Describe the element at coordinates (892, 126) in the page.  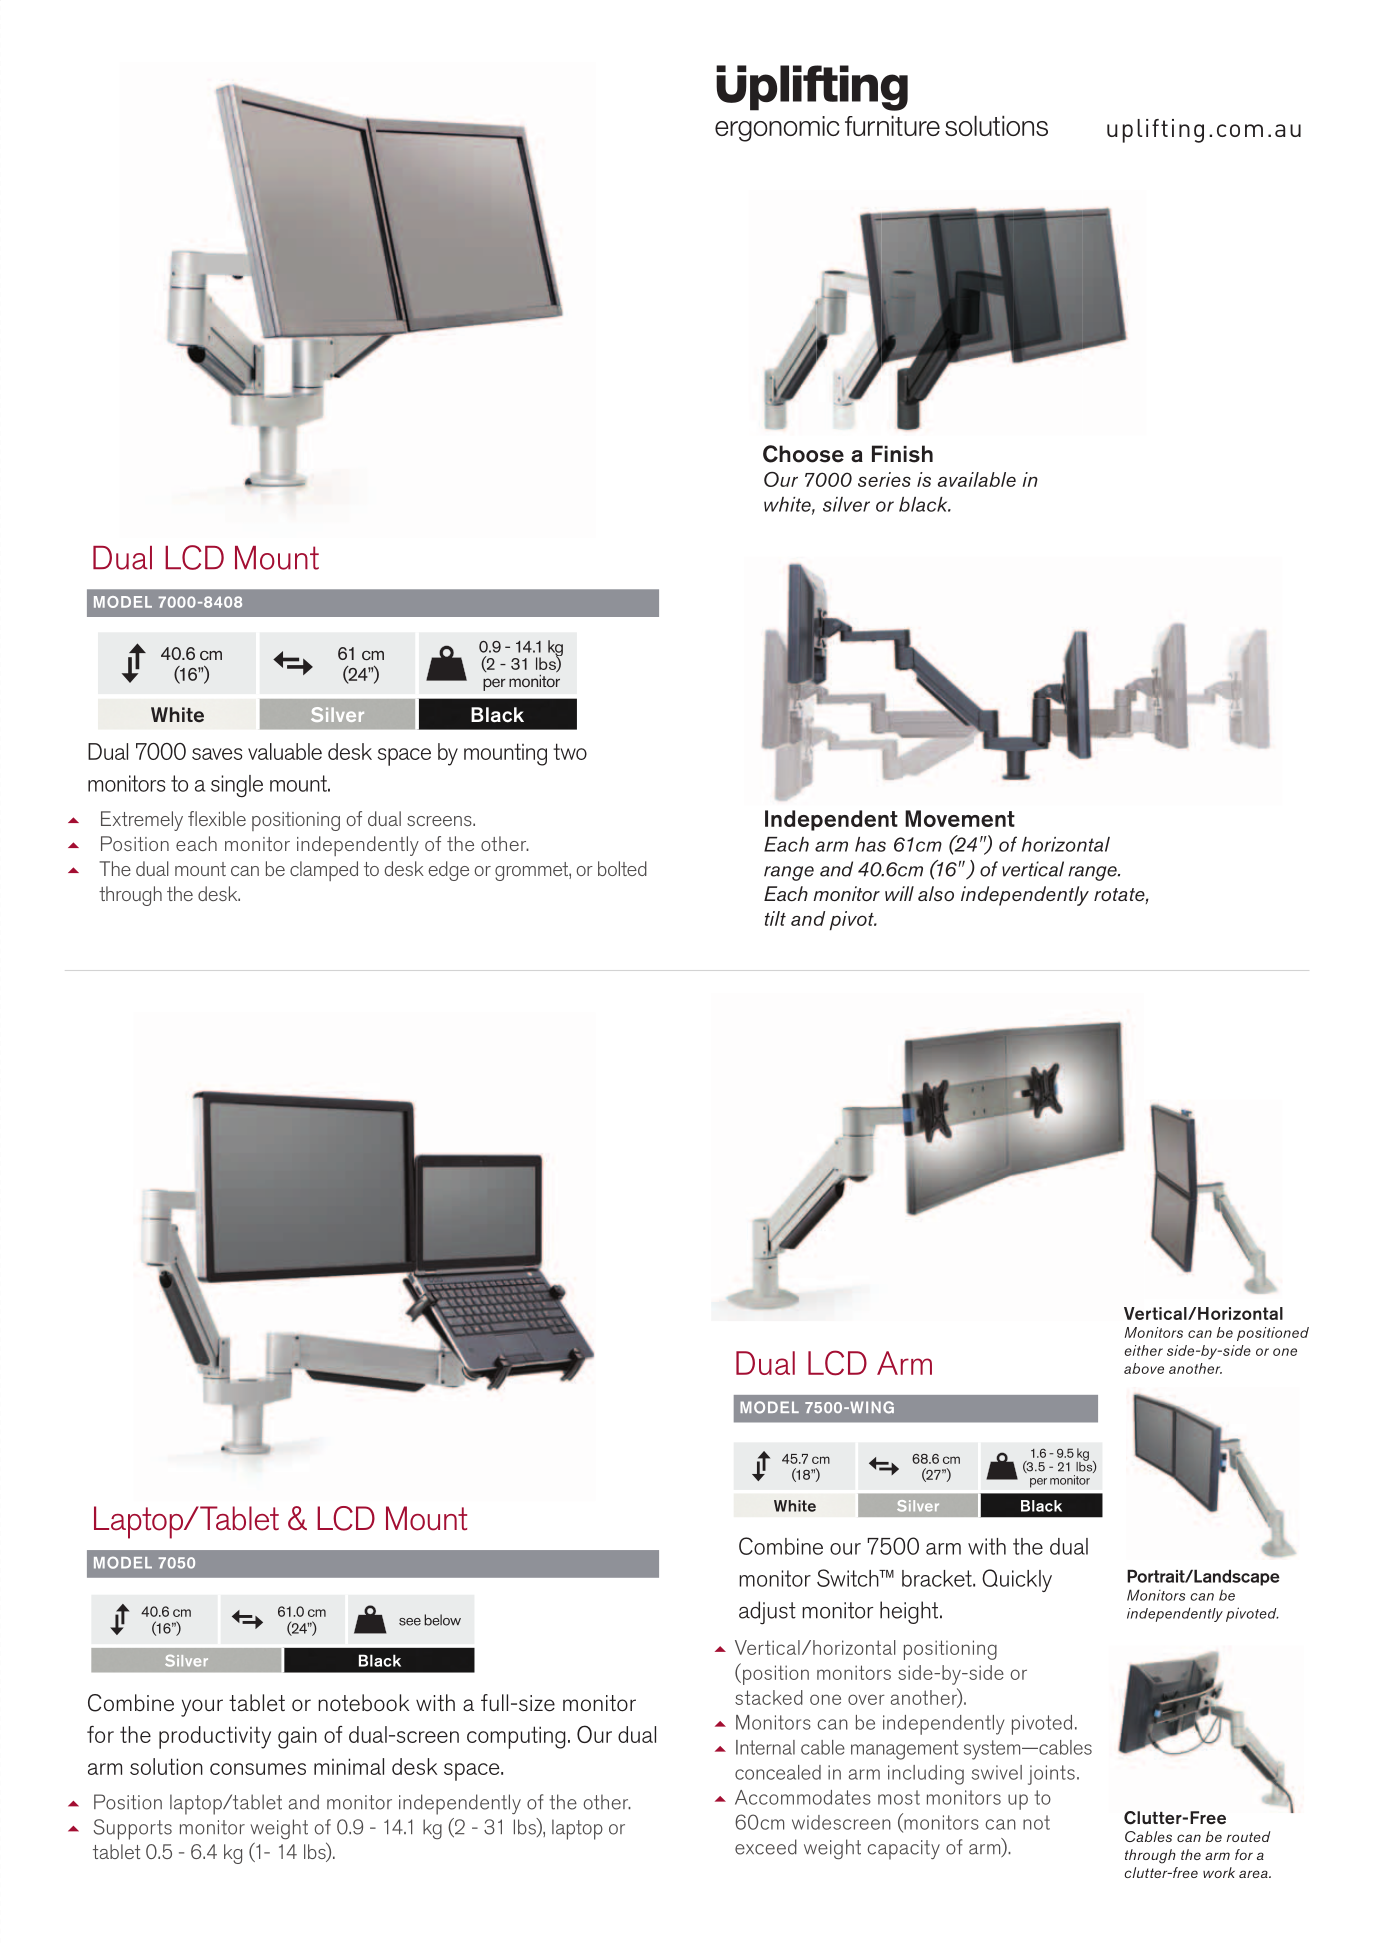
I see `furniture` at that location.
